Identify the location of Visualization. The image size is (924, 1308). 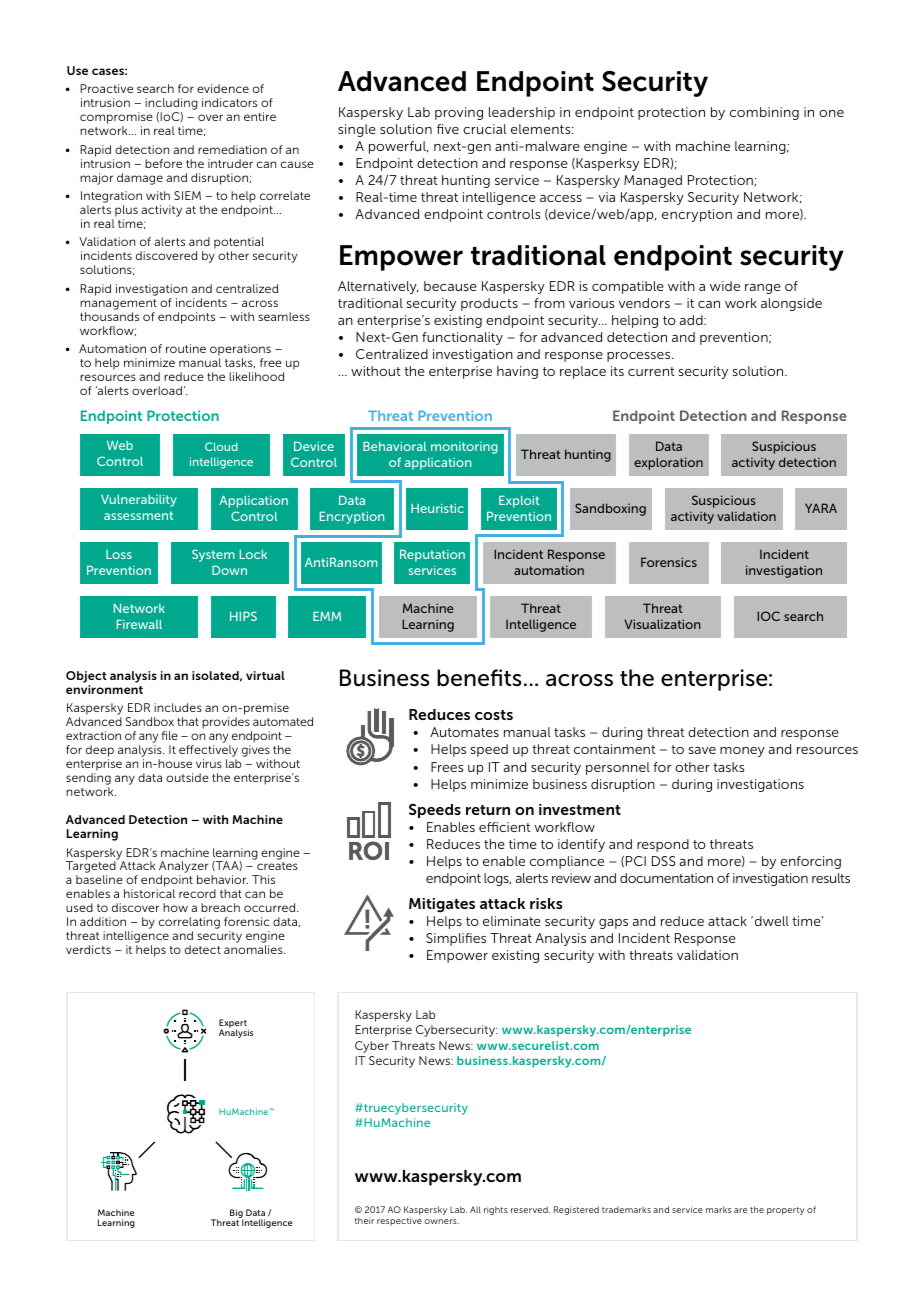
(662, 624).
